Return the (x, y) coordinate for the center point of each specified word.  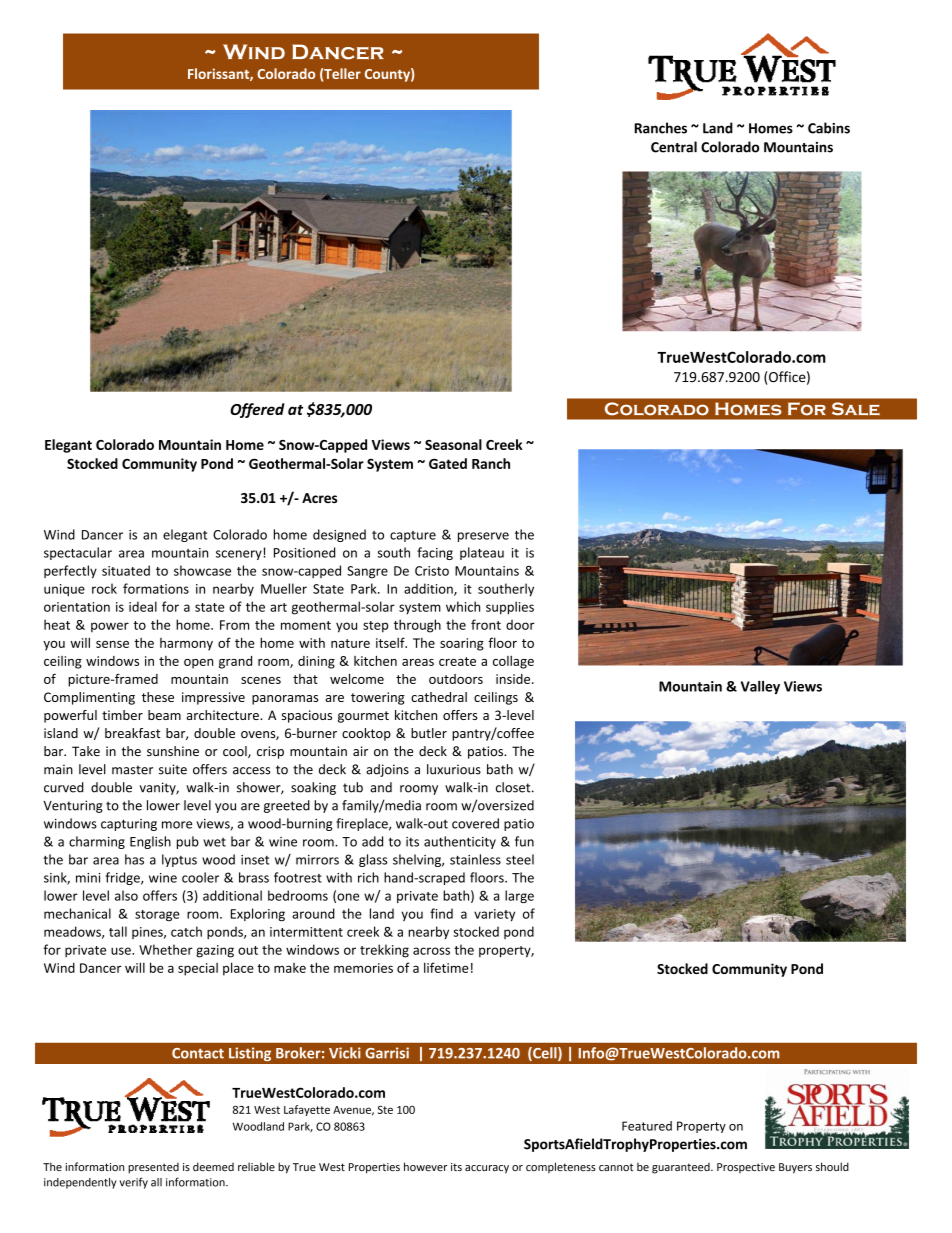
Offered (257, 410)
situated (126, 570)
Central (674, 147)
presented (153, 1168)
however (425, 1166)
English (150, 842)
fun (524, 841)
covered (475, 823)
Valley (760, 687)
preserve (483, 537)
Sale (855, 408)
